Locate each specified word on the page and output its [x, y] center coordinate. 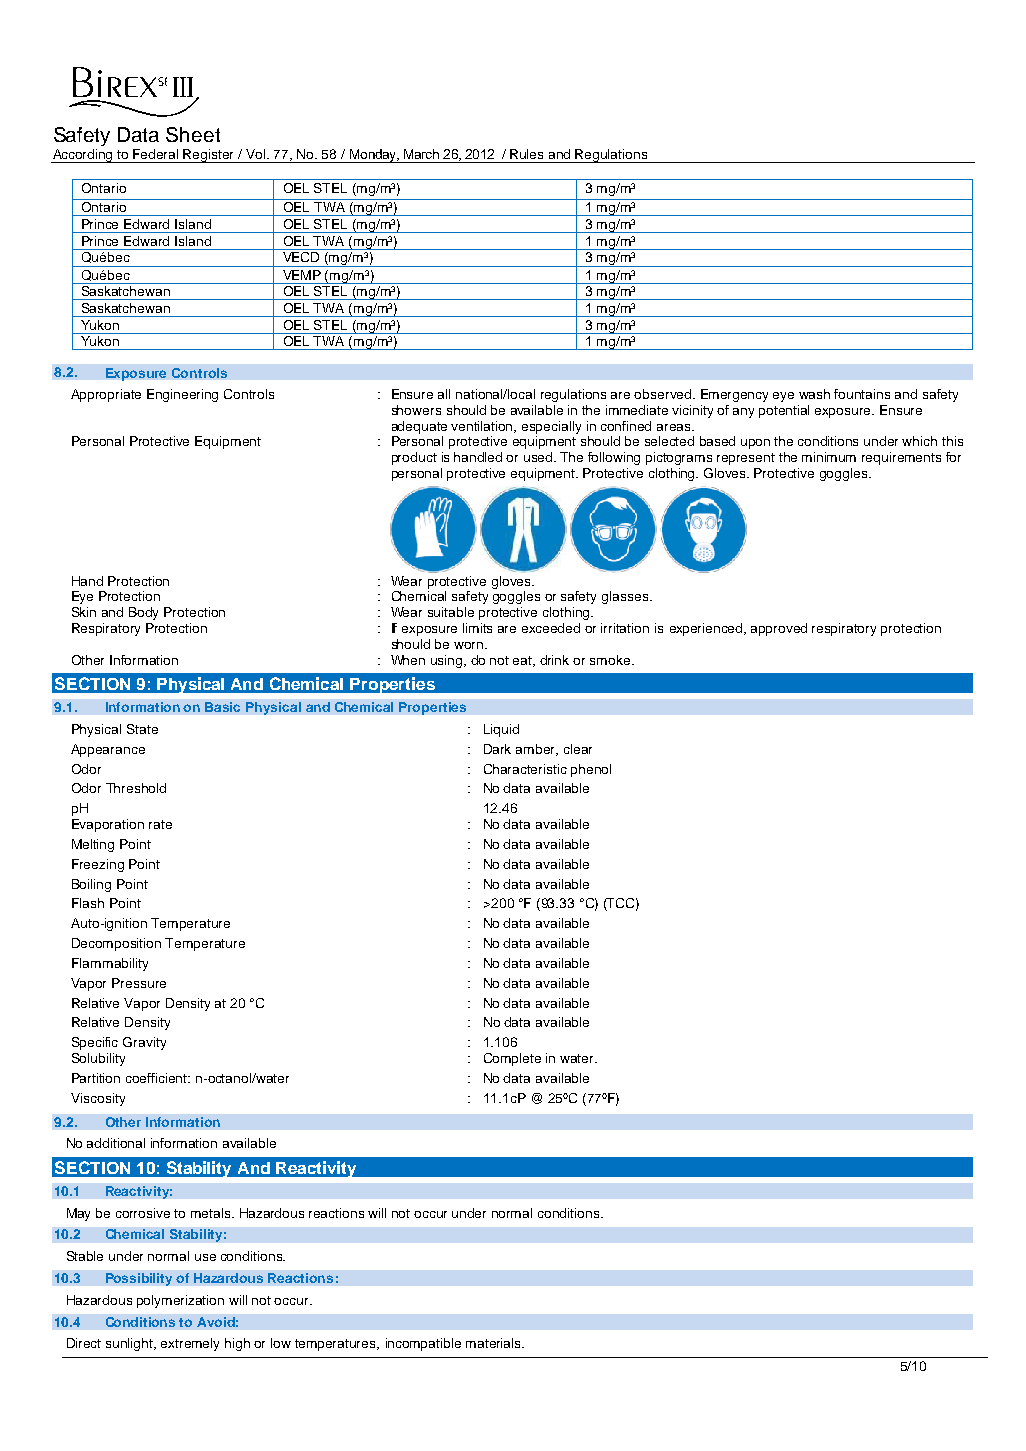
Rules [526, 154]
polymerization [180, 1301]
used [539, 457]
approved [779, 629]
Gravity [144, 1043]
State [142, 729]
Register [209, 156]
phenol [591, 770]
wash [814, 394]
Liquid [501, 730]
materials [494, 1343]
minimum [829, 457]
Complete [512, 1059]
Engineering [182, 395]
